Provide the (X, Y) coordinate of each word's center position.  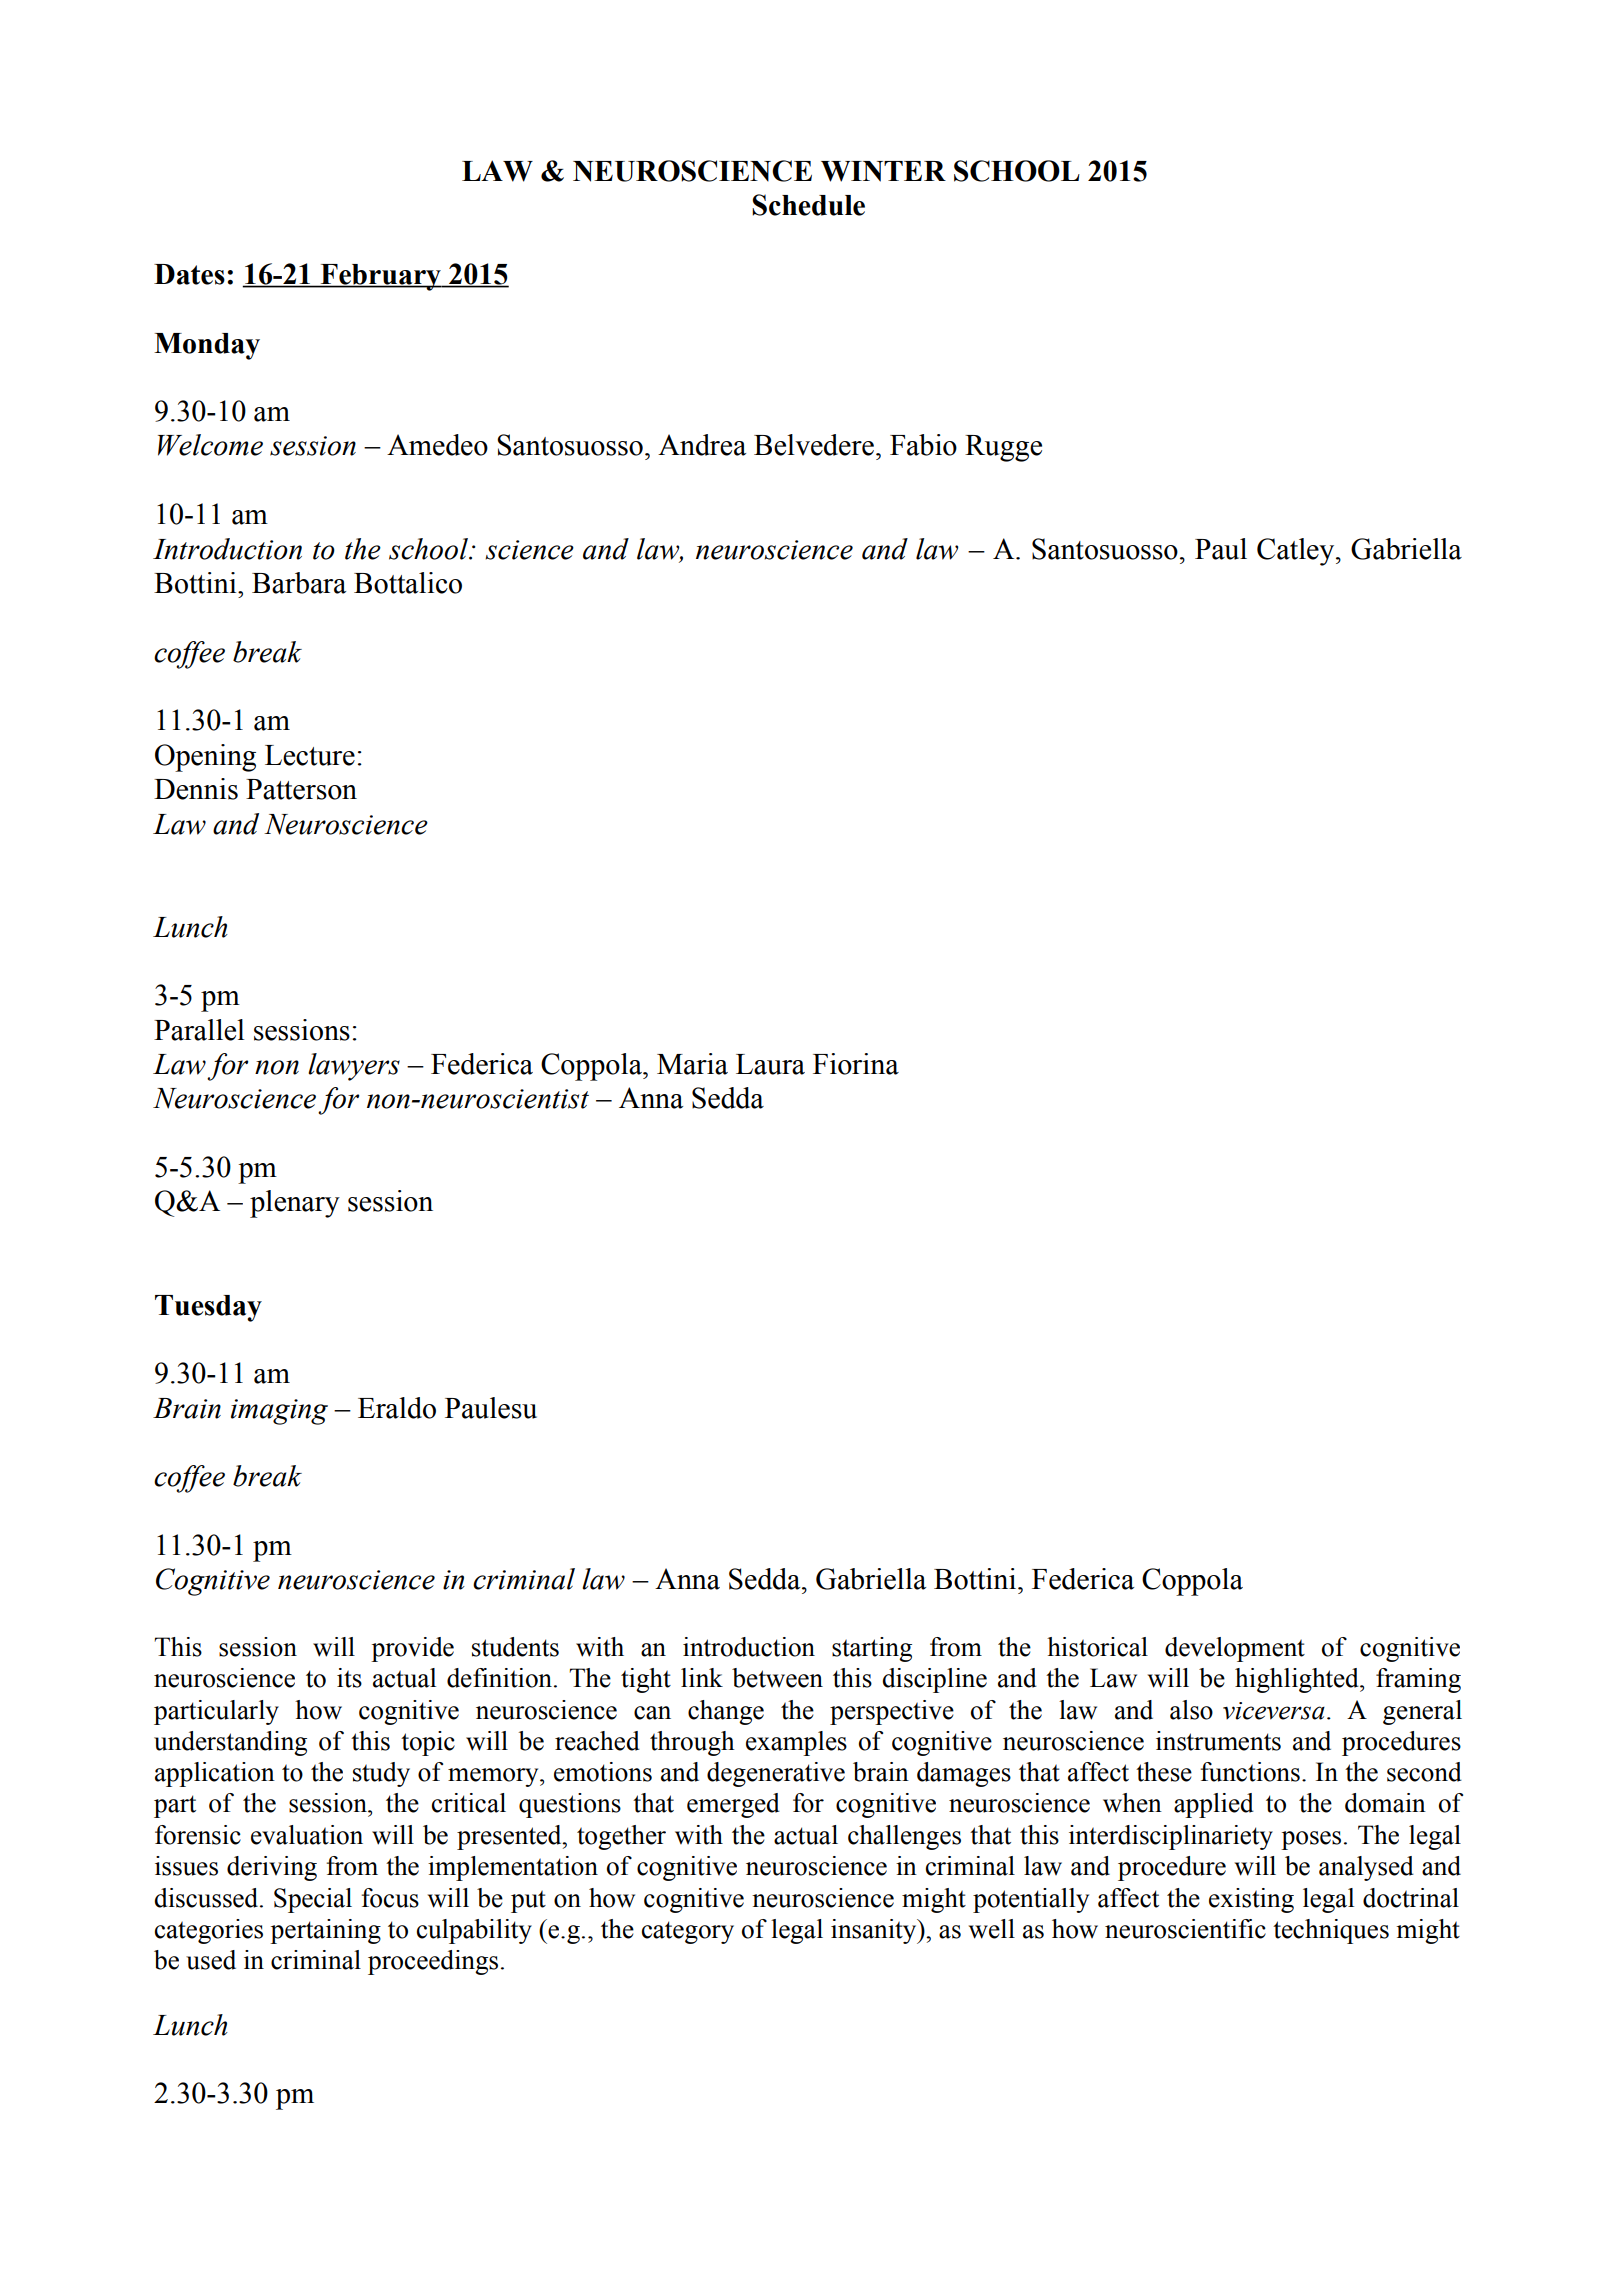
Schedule (808, 205)
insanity (875, 1931)
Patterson (301, 789)
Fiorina (856, 1064)
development (1235, 1649)
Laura (770, 1064)
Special (313, 1900)
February (380, 277)
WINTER (883, 171)
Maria (692, 1064)
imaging (279, 1412)
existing (1251, 1900)
